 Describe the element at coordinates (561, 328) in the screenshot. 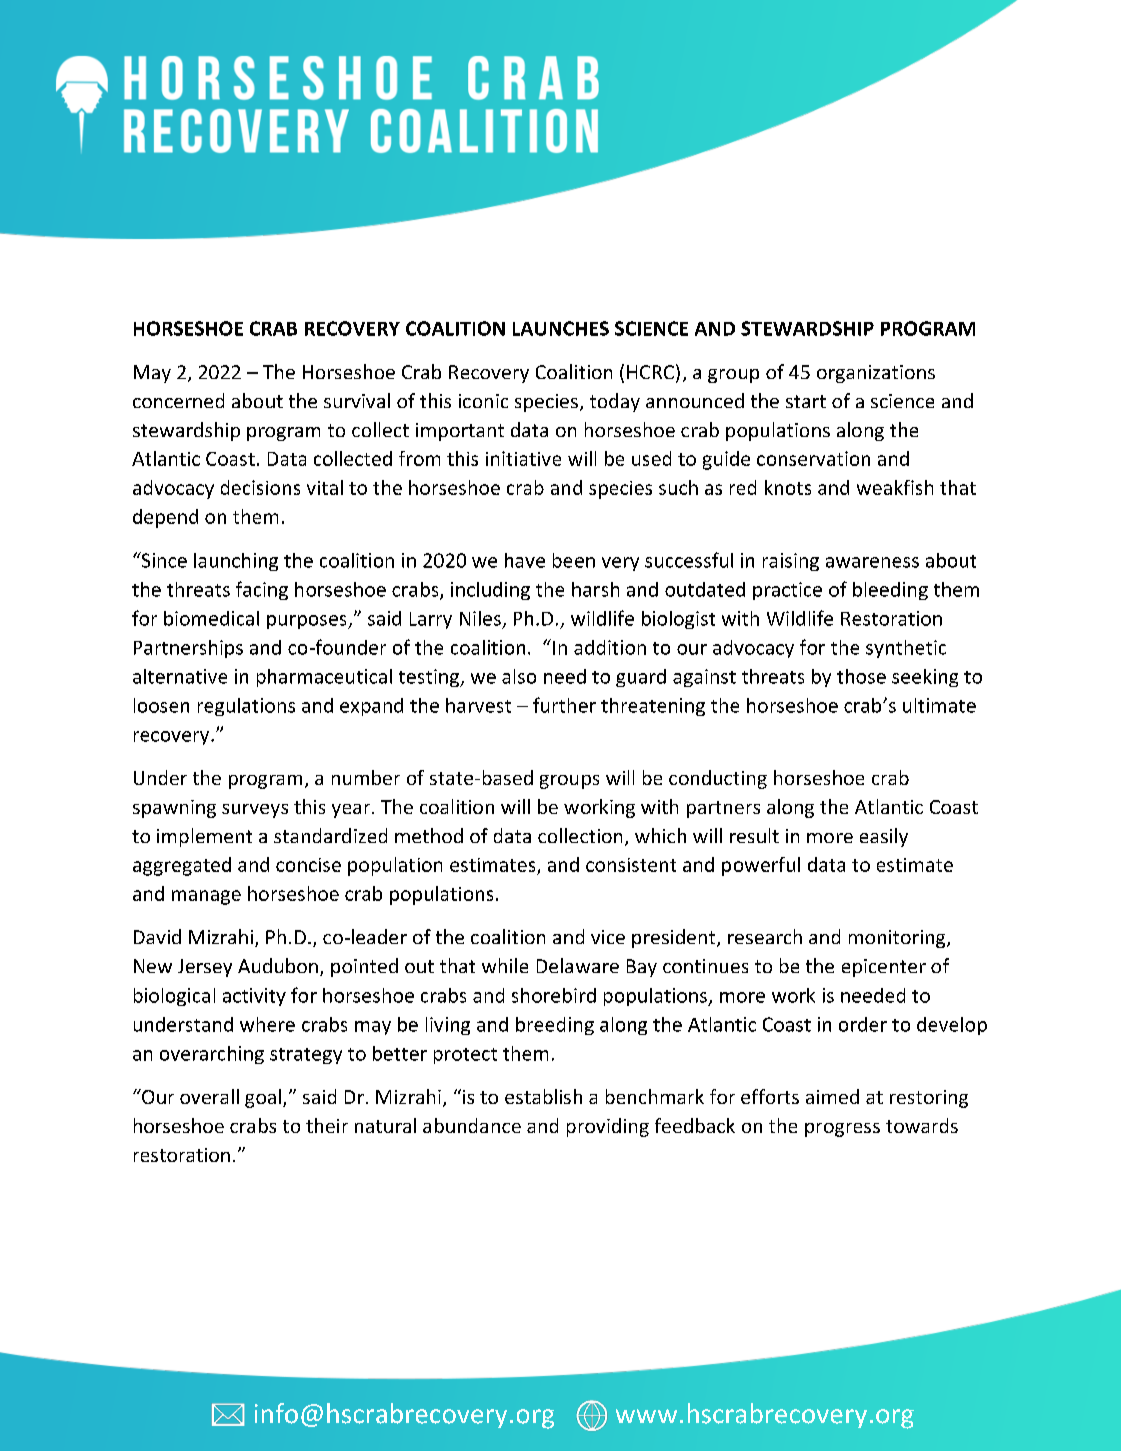

I see `LAUNCHES` at that location.
